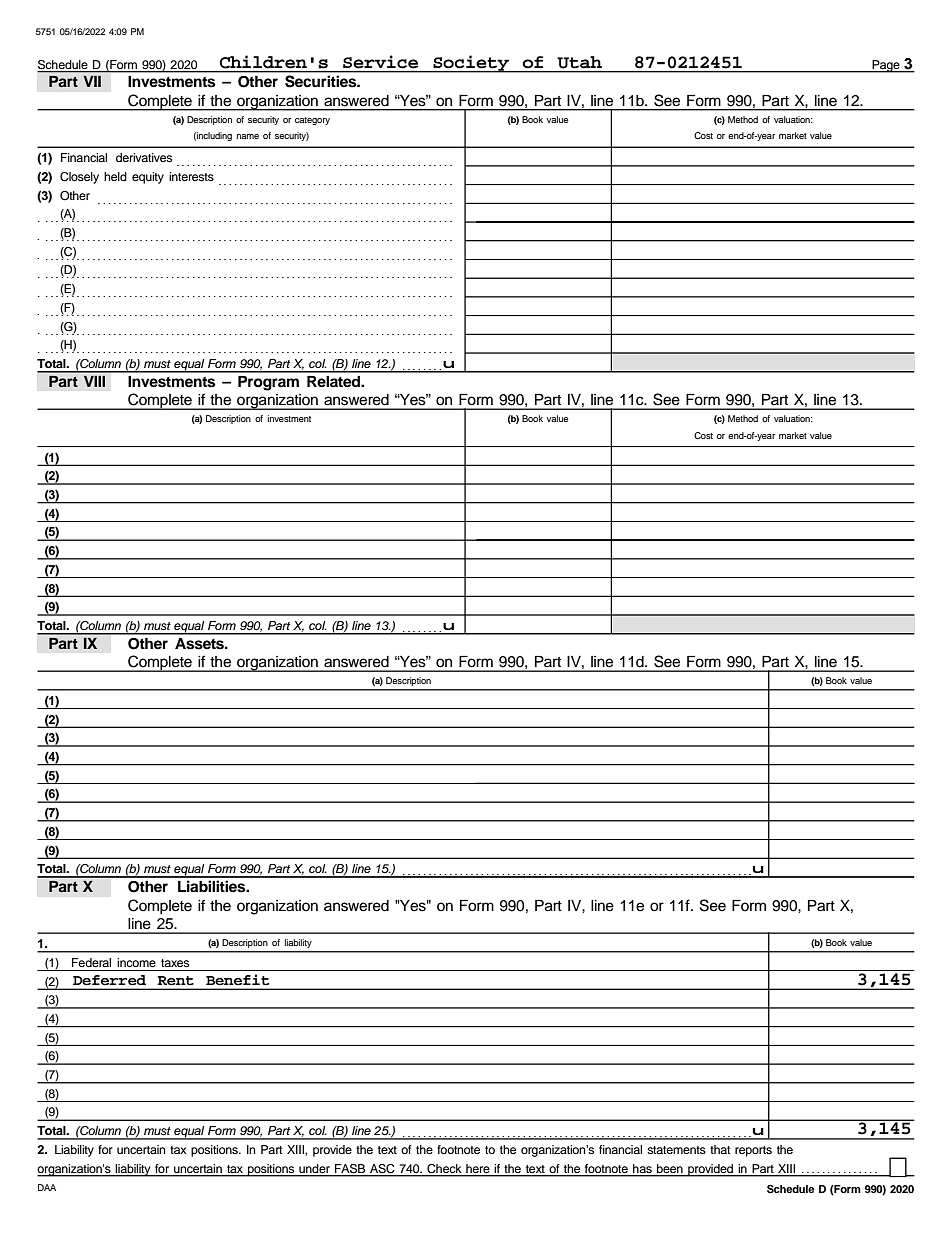 The height and width of the document is (1233, 952). What do you see at coordinates (886, 66) in the document?
I see `Page` at bounding box center [886, 66].
